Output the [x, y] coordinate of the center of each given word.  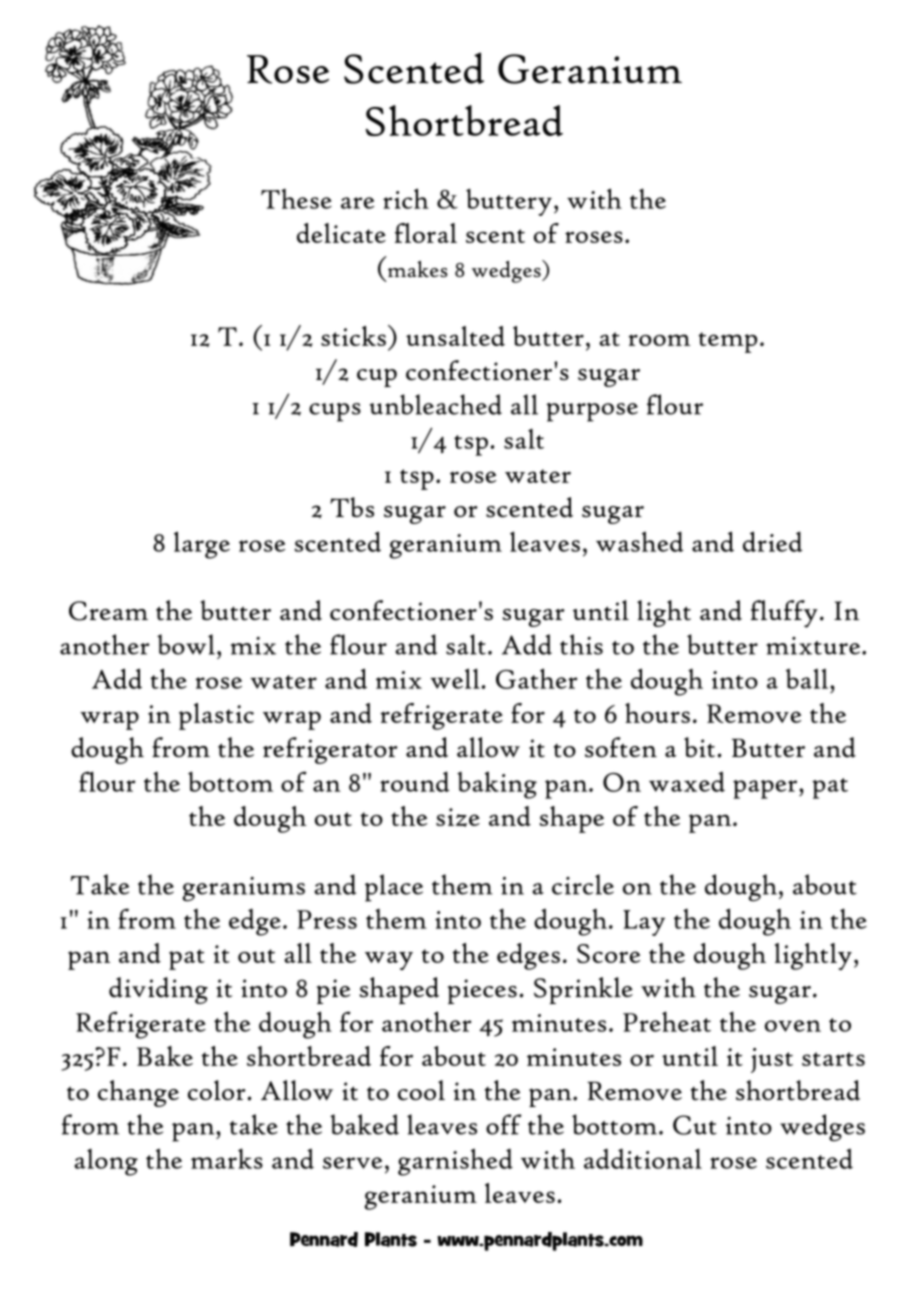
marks [227, 1158]
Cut [695, 1125]
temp [728, 342]
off [504, 1124]
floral [426, 233]
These [296, 199]
